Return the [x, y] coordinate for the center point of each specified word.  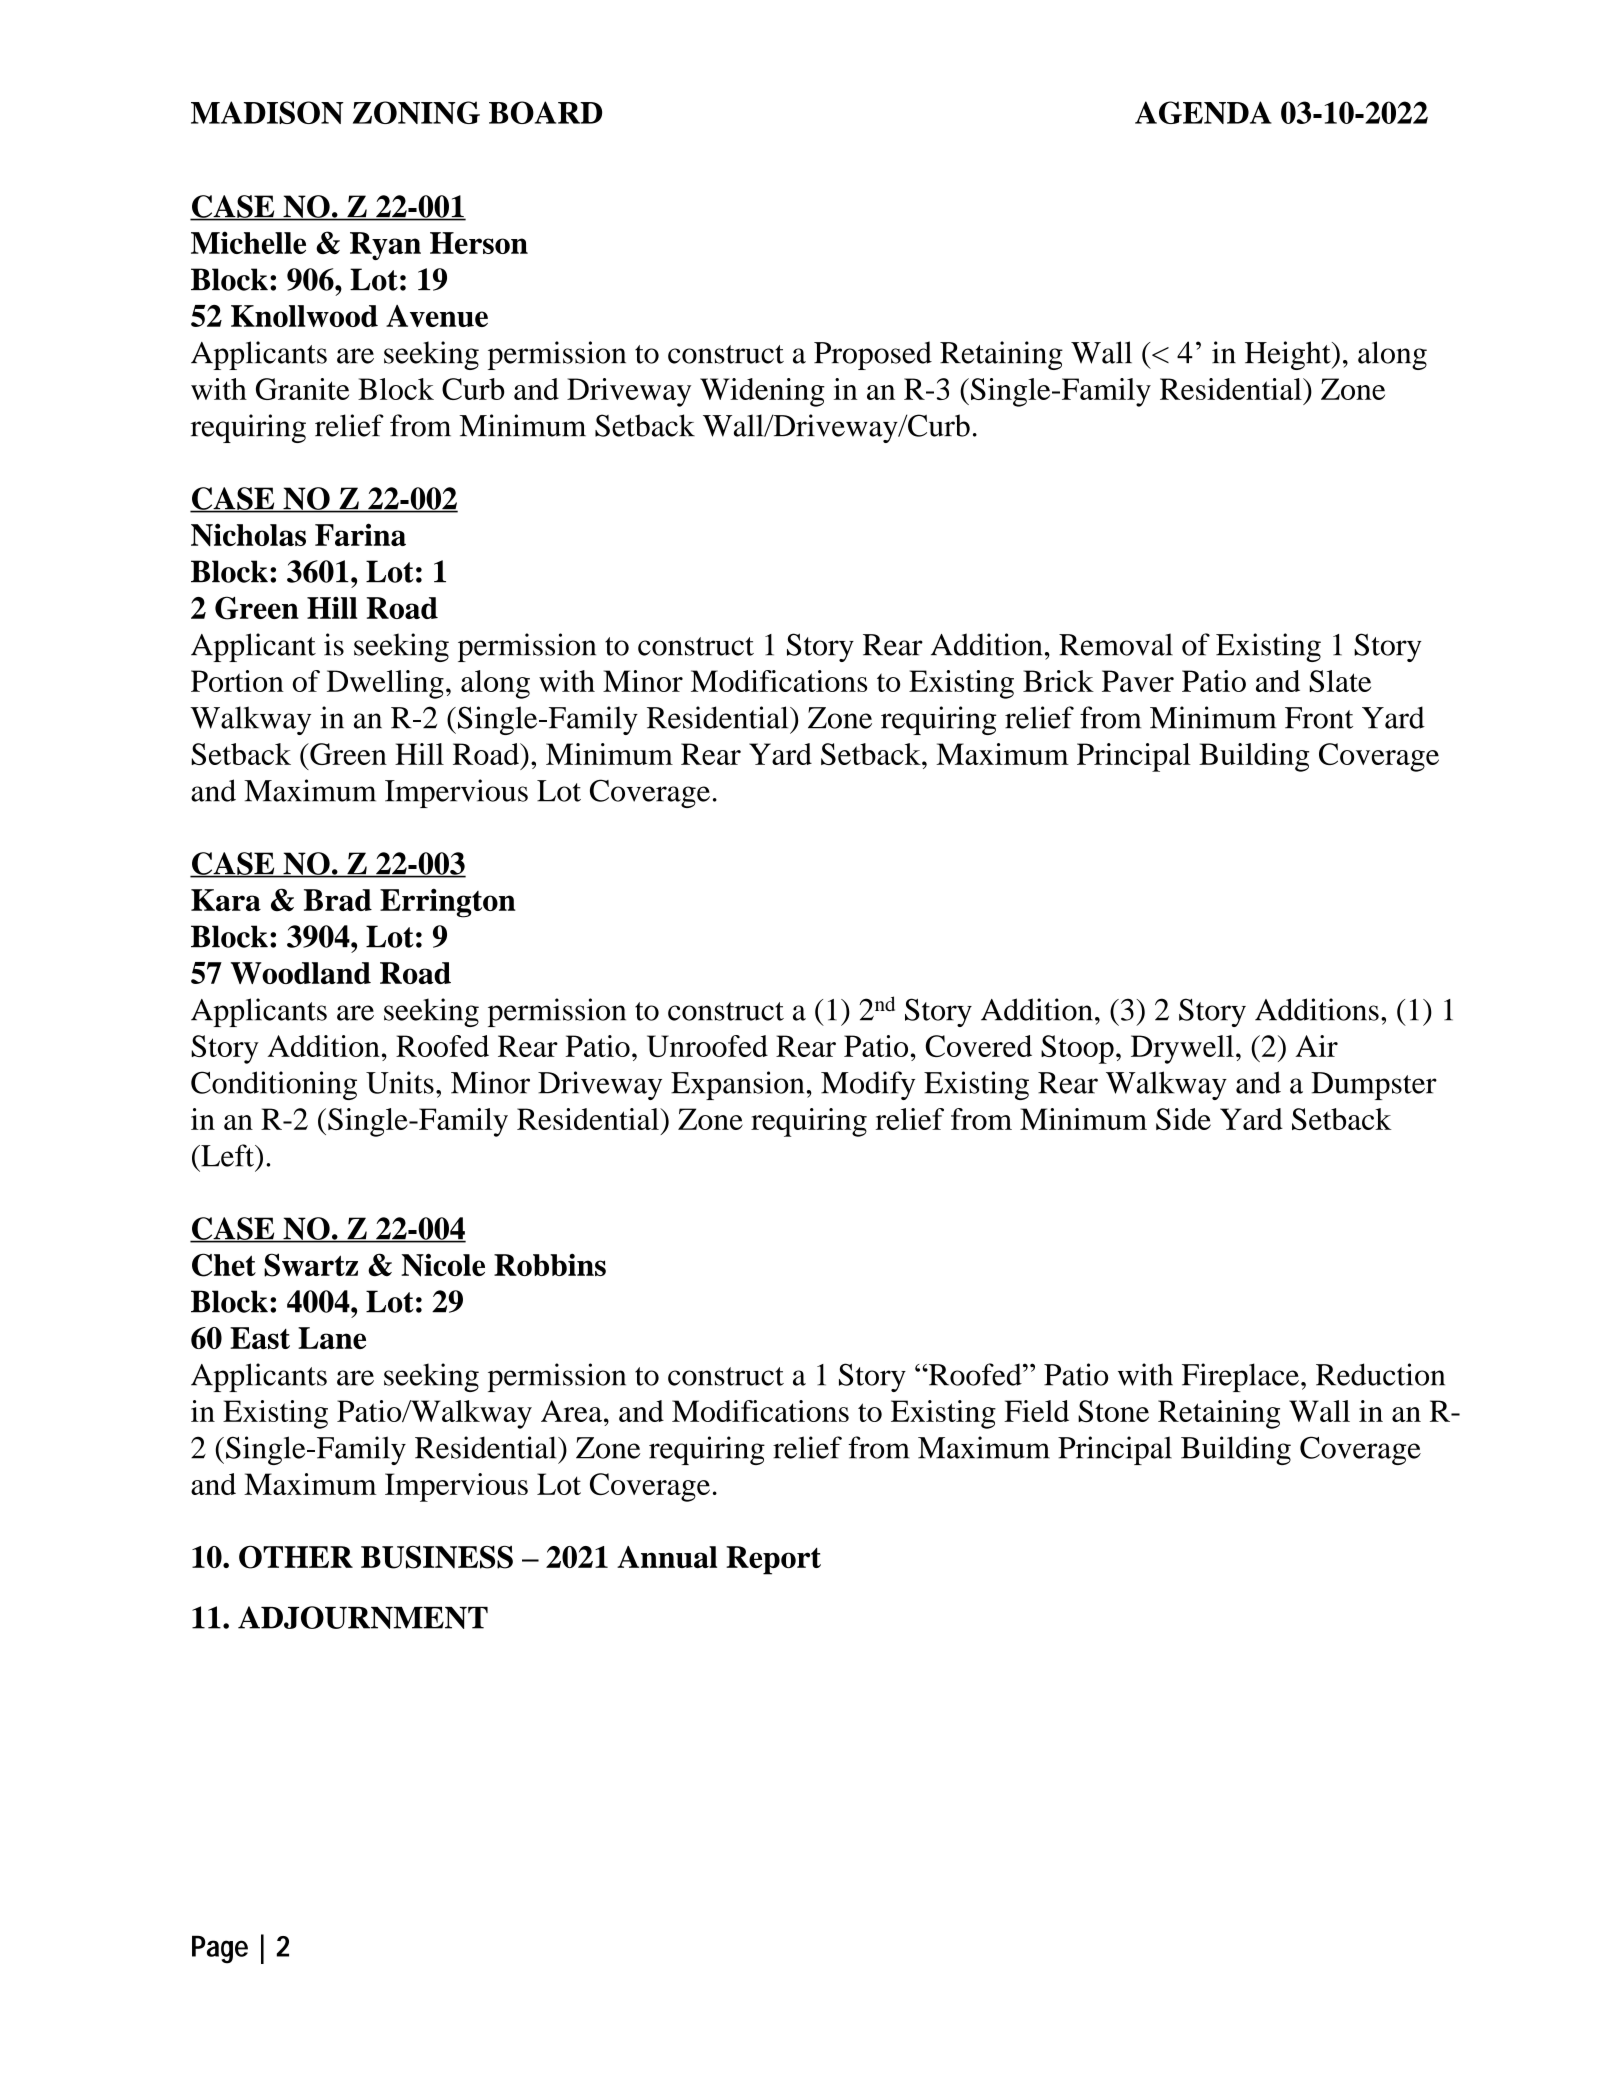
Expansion [737, 1085]
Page [220, 1949]
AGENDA [1203, 112]
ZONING [416, 112]
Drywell [1182, 1049]
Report [773, 1560]
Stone [1113, 1411]
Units [400, 1082]
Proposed [873, 355]
